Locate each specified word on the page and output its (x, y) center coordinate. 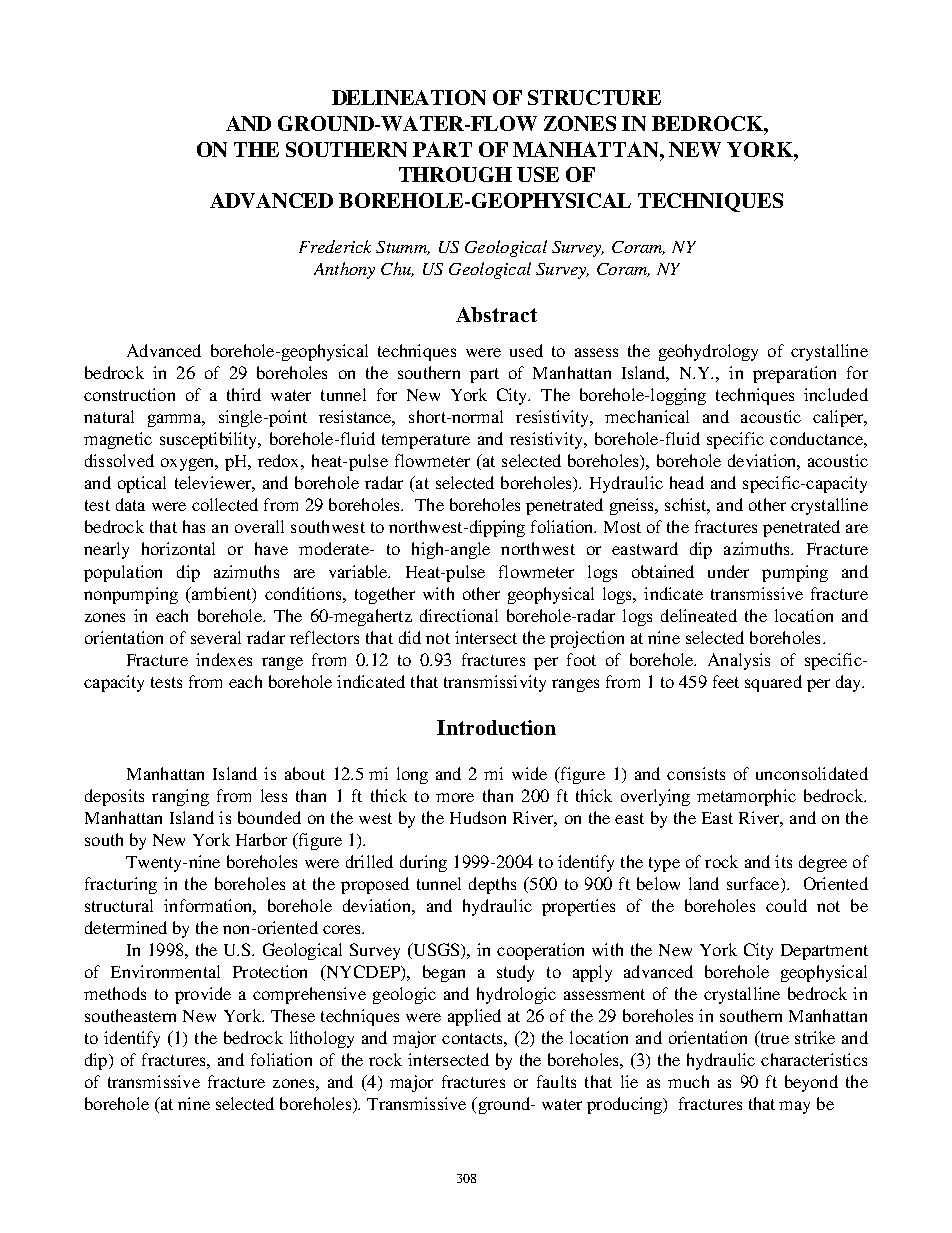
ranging (180, 797)
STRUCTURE (594, 97)
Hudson (478, 817)
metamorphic (746, 797)
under (728, 571)
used (526, 350)
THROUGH (455, 174)
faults (556, 1081)
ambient (222, 594)
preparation (794, 374)
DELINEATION (409, 97)
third (244, 394)
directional (459, 615)
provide (203, 995)
